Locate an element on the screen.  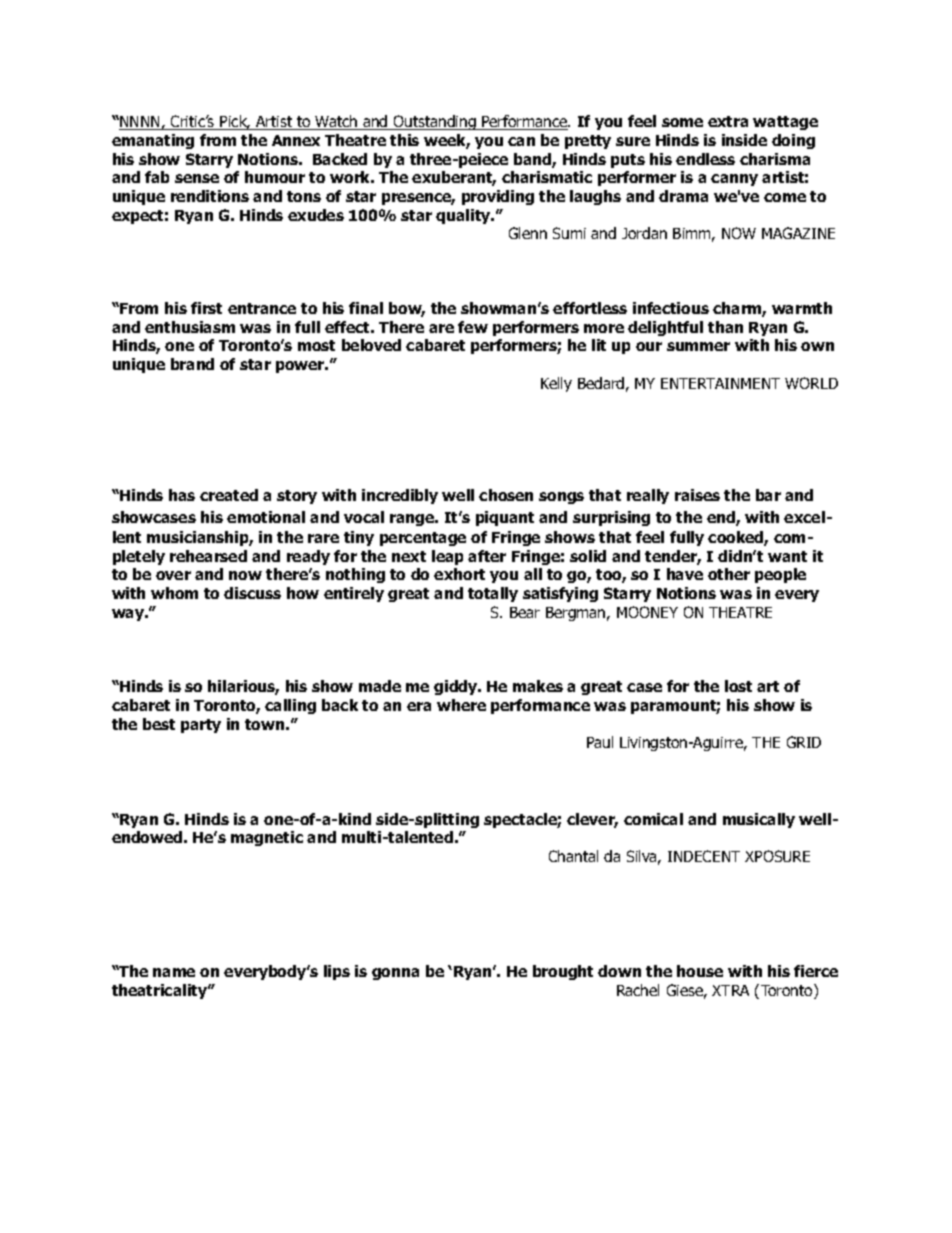
brought is located at coordinates (563, 972).
